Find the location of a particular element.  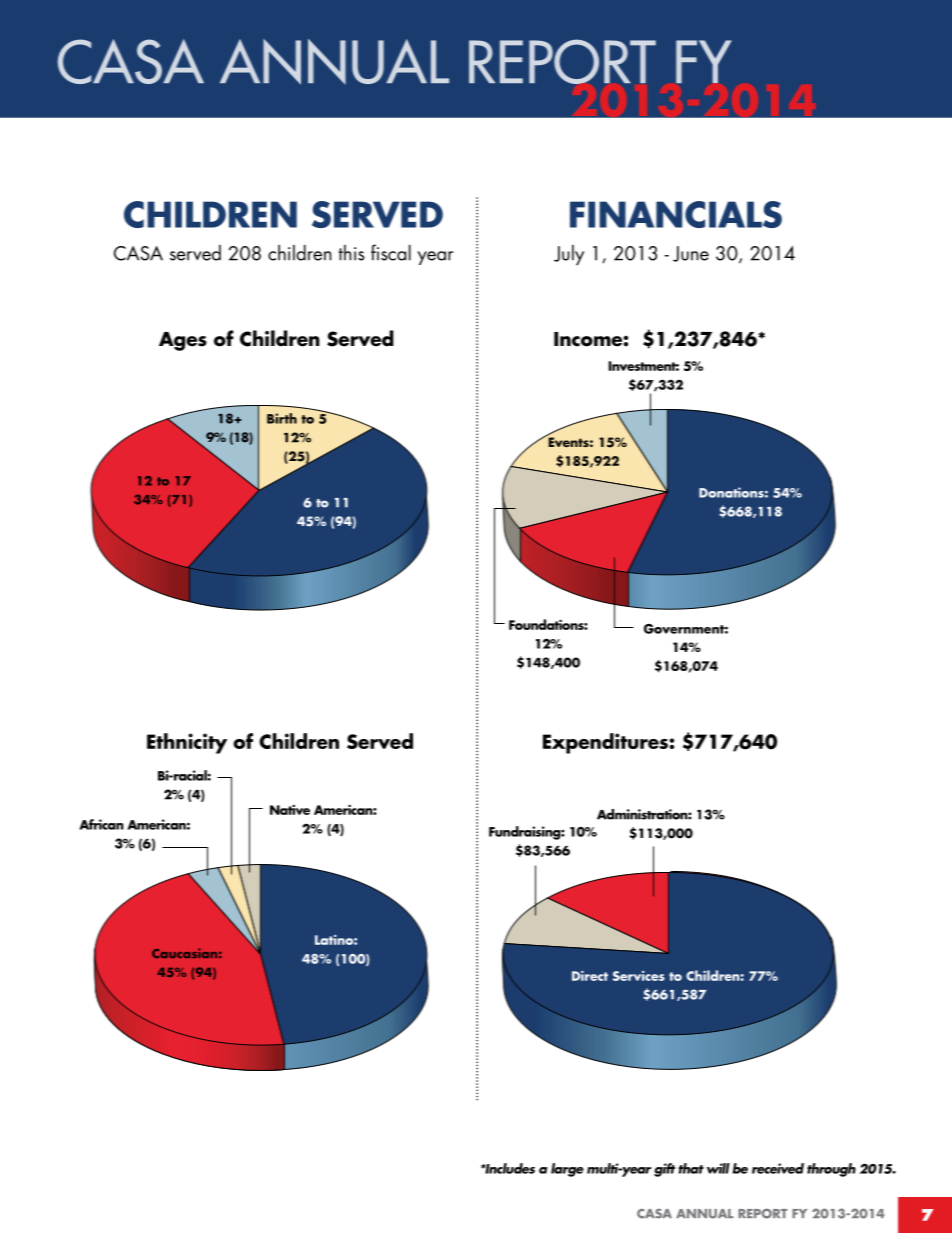

June is located at coordinates (691, 254).
